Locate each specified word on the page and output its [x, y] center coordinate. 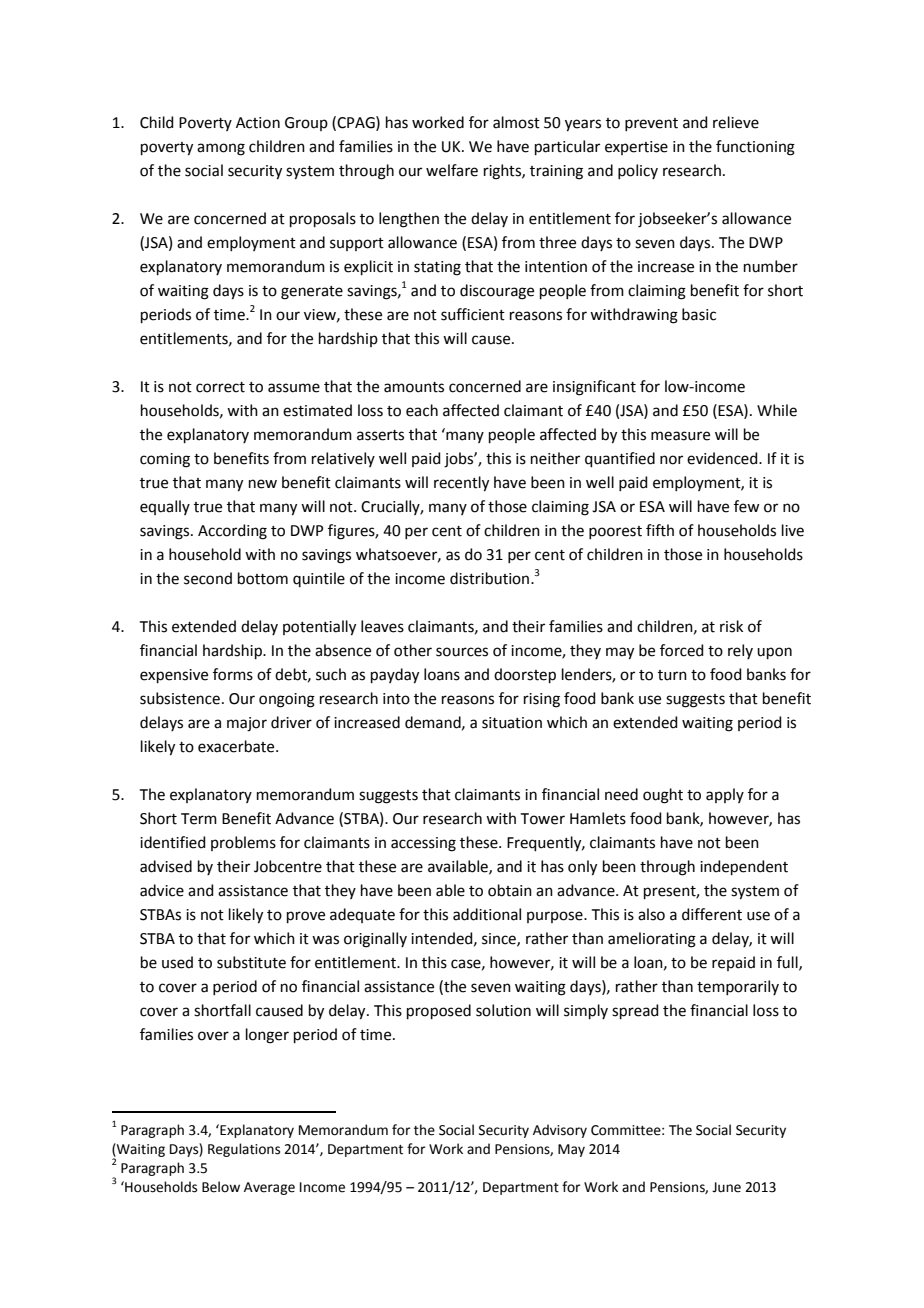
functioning [755, 148]
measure [680, 436]
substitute [251, 962]
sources [462, 652]
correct [220, 387]
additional [487, 914]
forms [233, 674]
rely [740, 651]
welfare [452, 170]
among [221, 149]
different [712, 914]
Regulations [244, 1150]
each [422, 410]
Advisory [560, 1131]
